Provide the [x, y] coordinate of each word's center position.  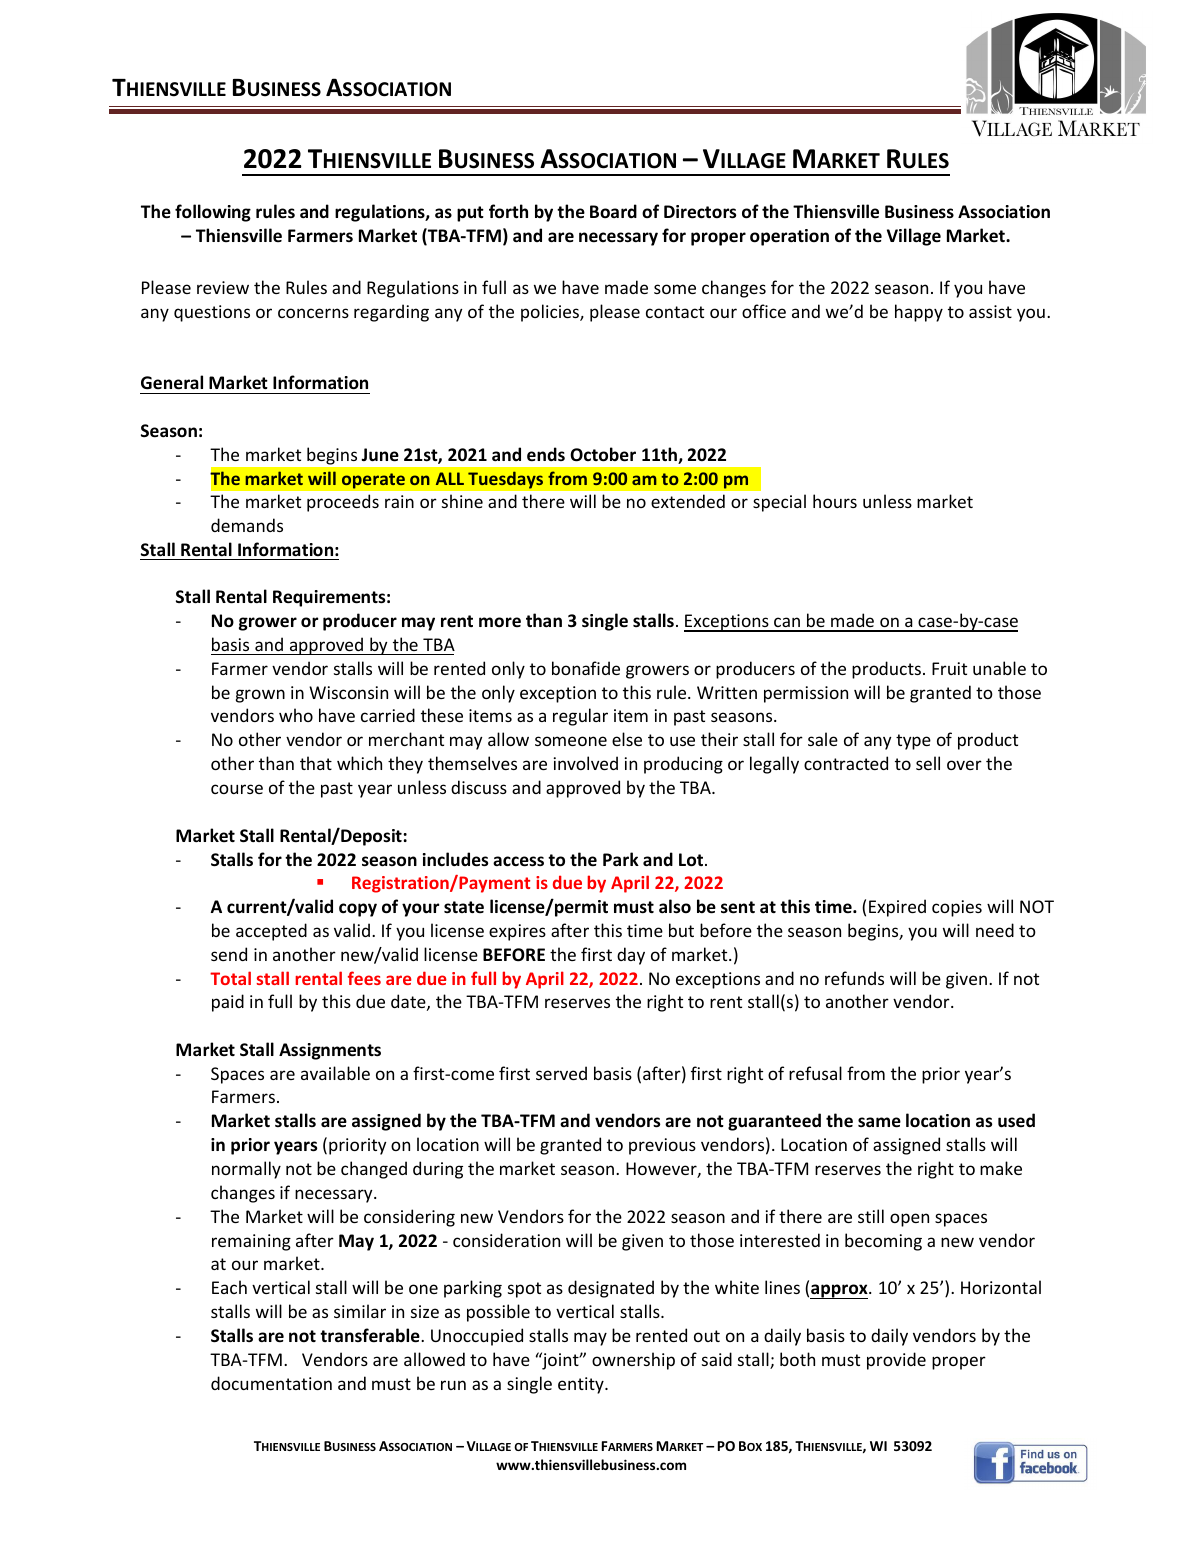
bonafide [586, 668]
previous [662, 1146]
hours [835, 501]
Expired [897, 908]
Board [613, 211]
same [879, 1122]
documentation [271, 1383]
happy [919, 313]
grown [260, 696]
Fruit [949, 668]
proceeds [343, 503]
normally [246, 1170]
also [675, 906]
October [603, 454]
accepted [271, 932]
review [223, 287]
